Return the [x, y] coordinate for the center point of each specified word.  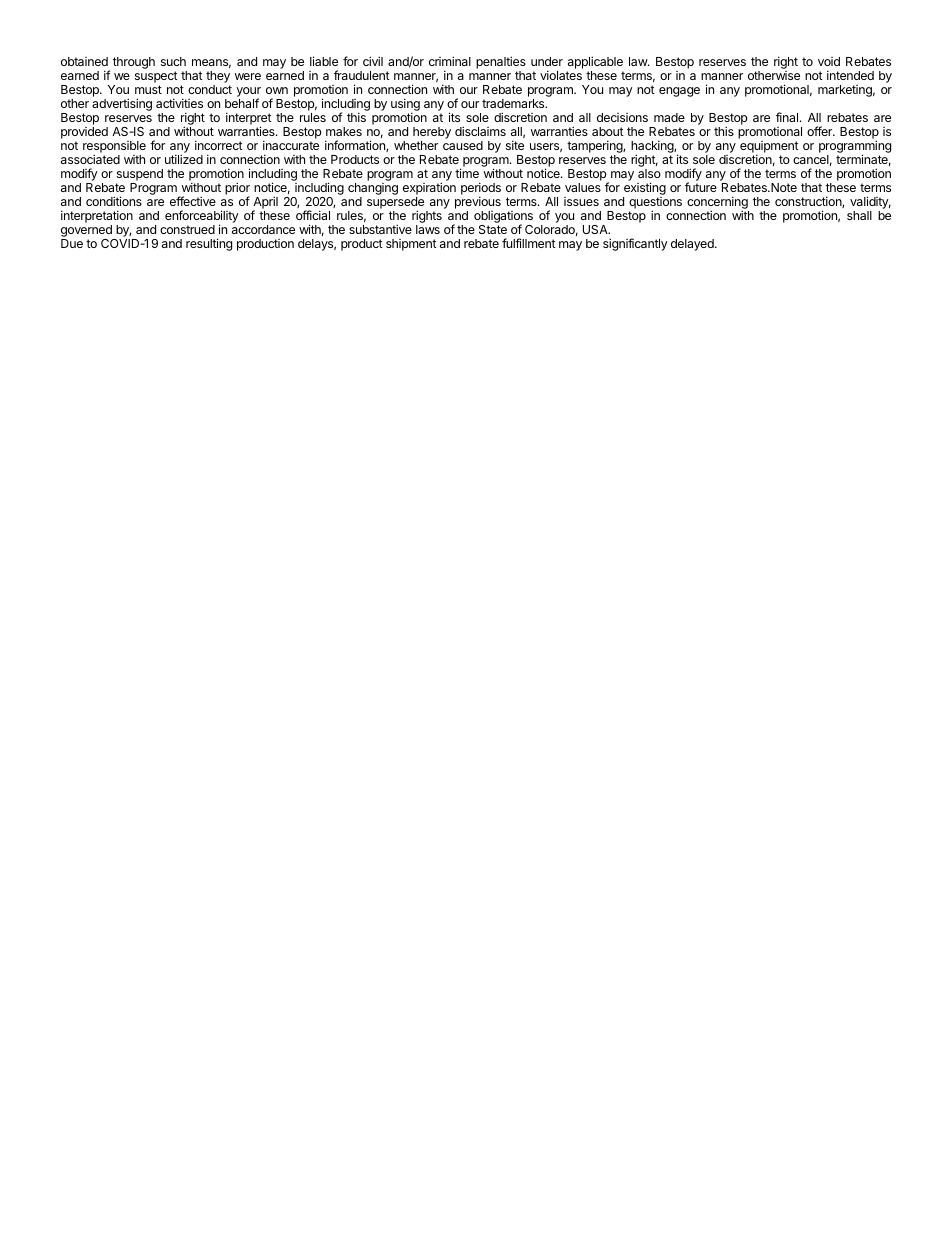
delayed [693, 245]
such [173, 61]
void [829, 61]
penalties [501, 64]
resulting [209, 244]
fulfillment [529, 243]
